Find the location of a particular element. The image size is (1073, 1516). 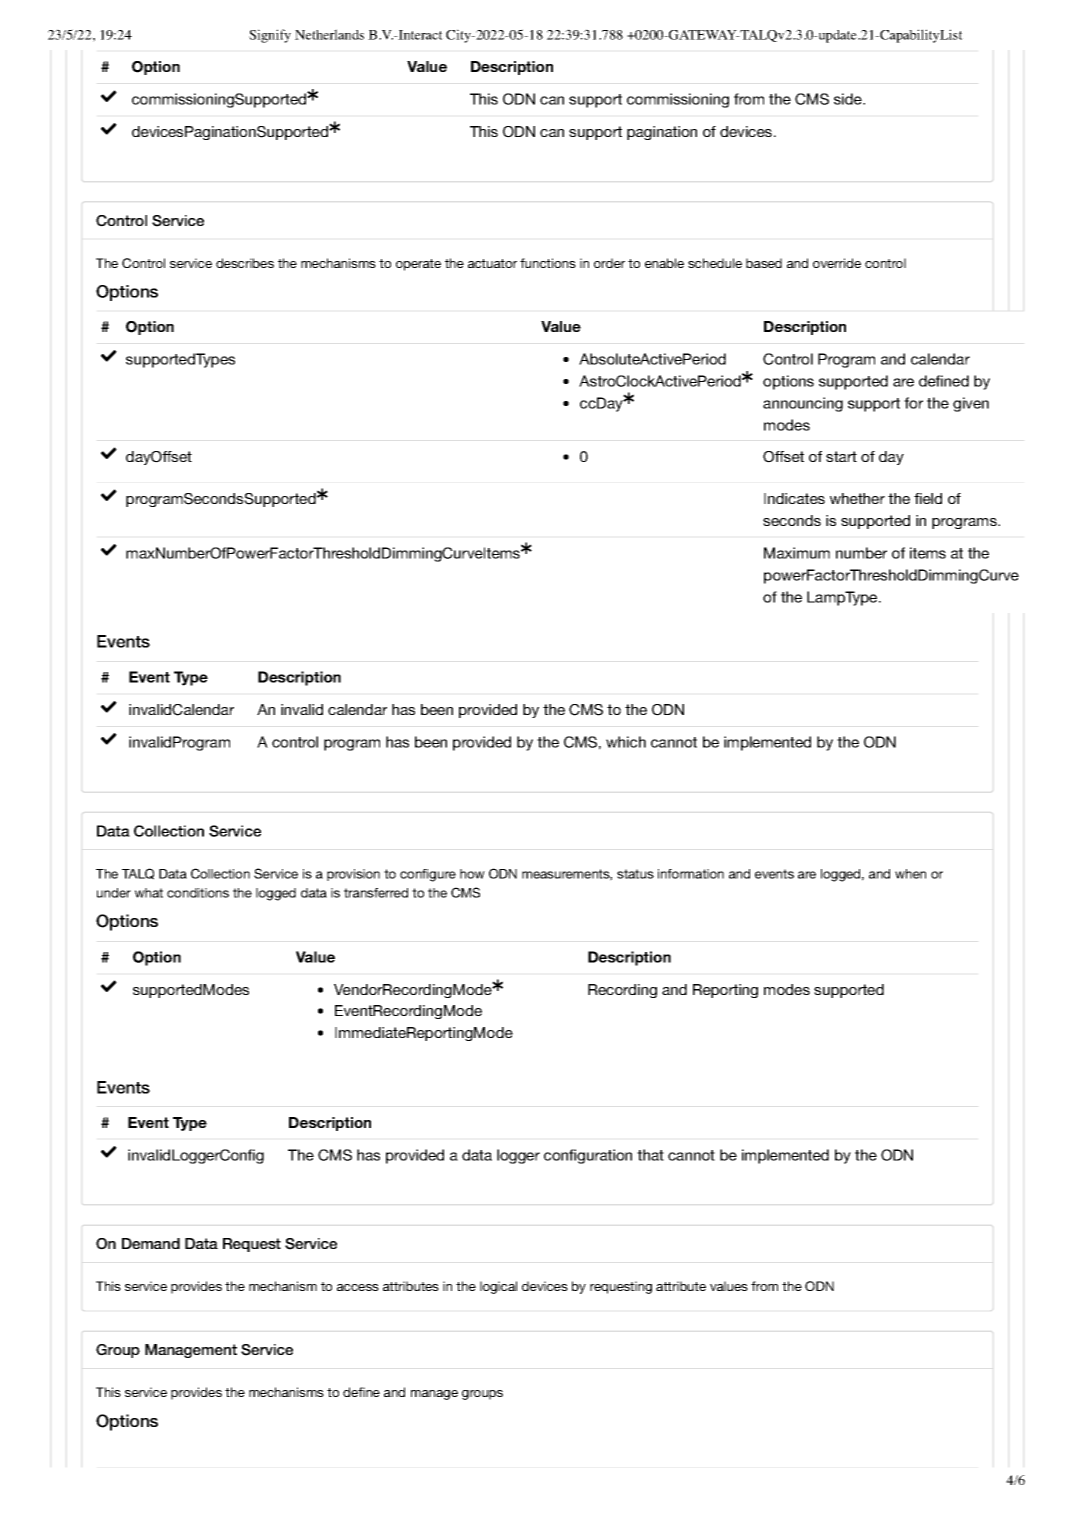

which is located at coordinates (626, 742).
